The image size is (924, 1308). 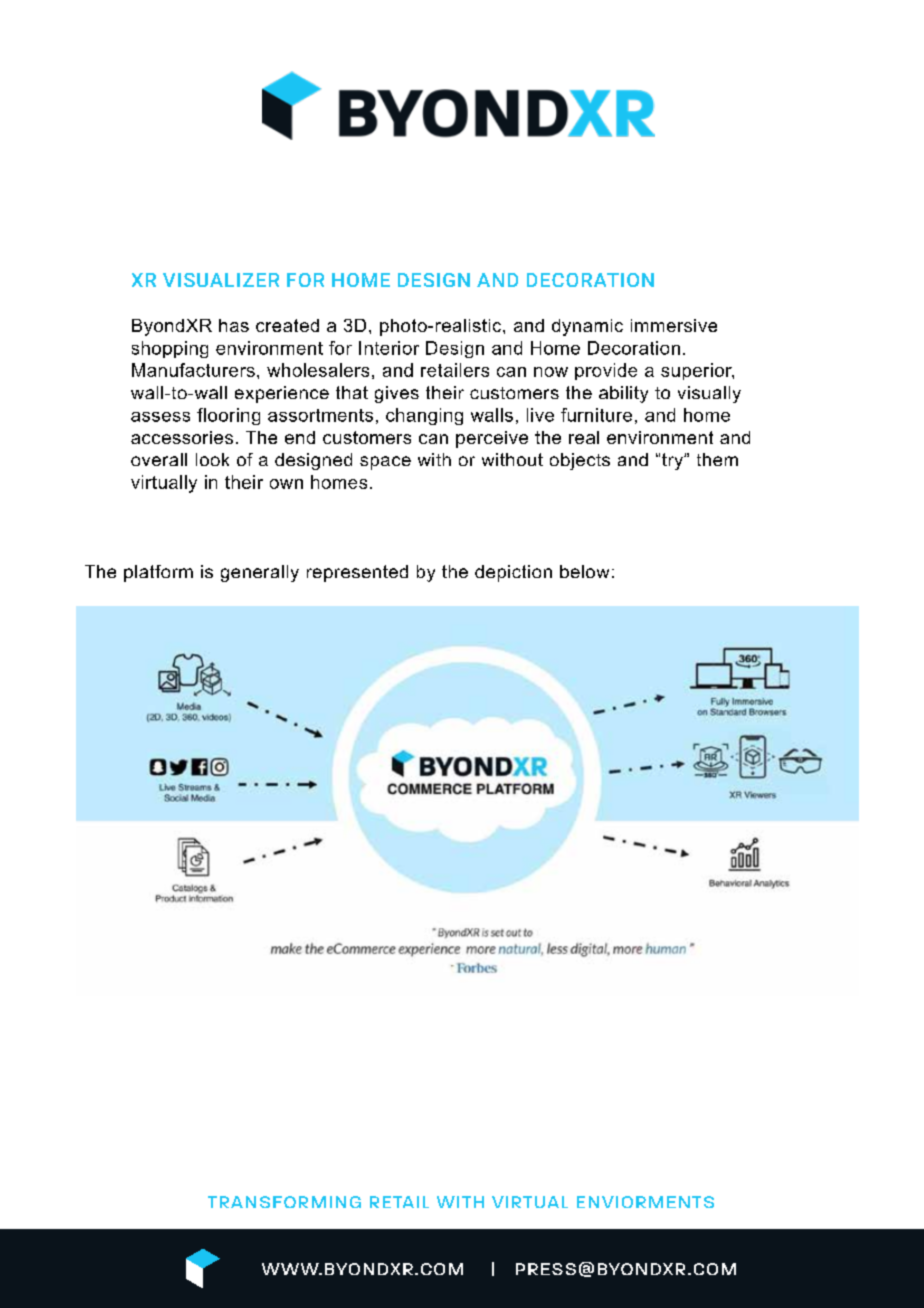 I want to click on look, so click(x=212, y=459).
